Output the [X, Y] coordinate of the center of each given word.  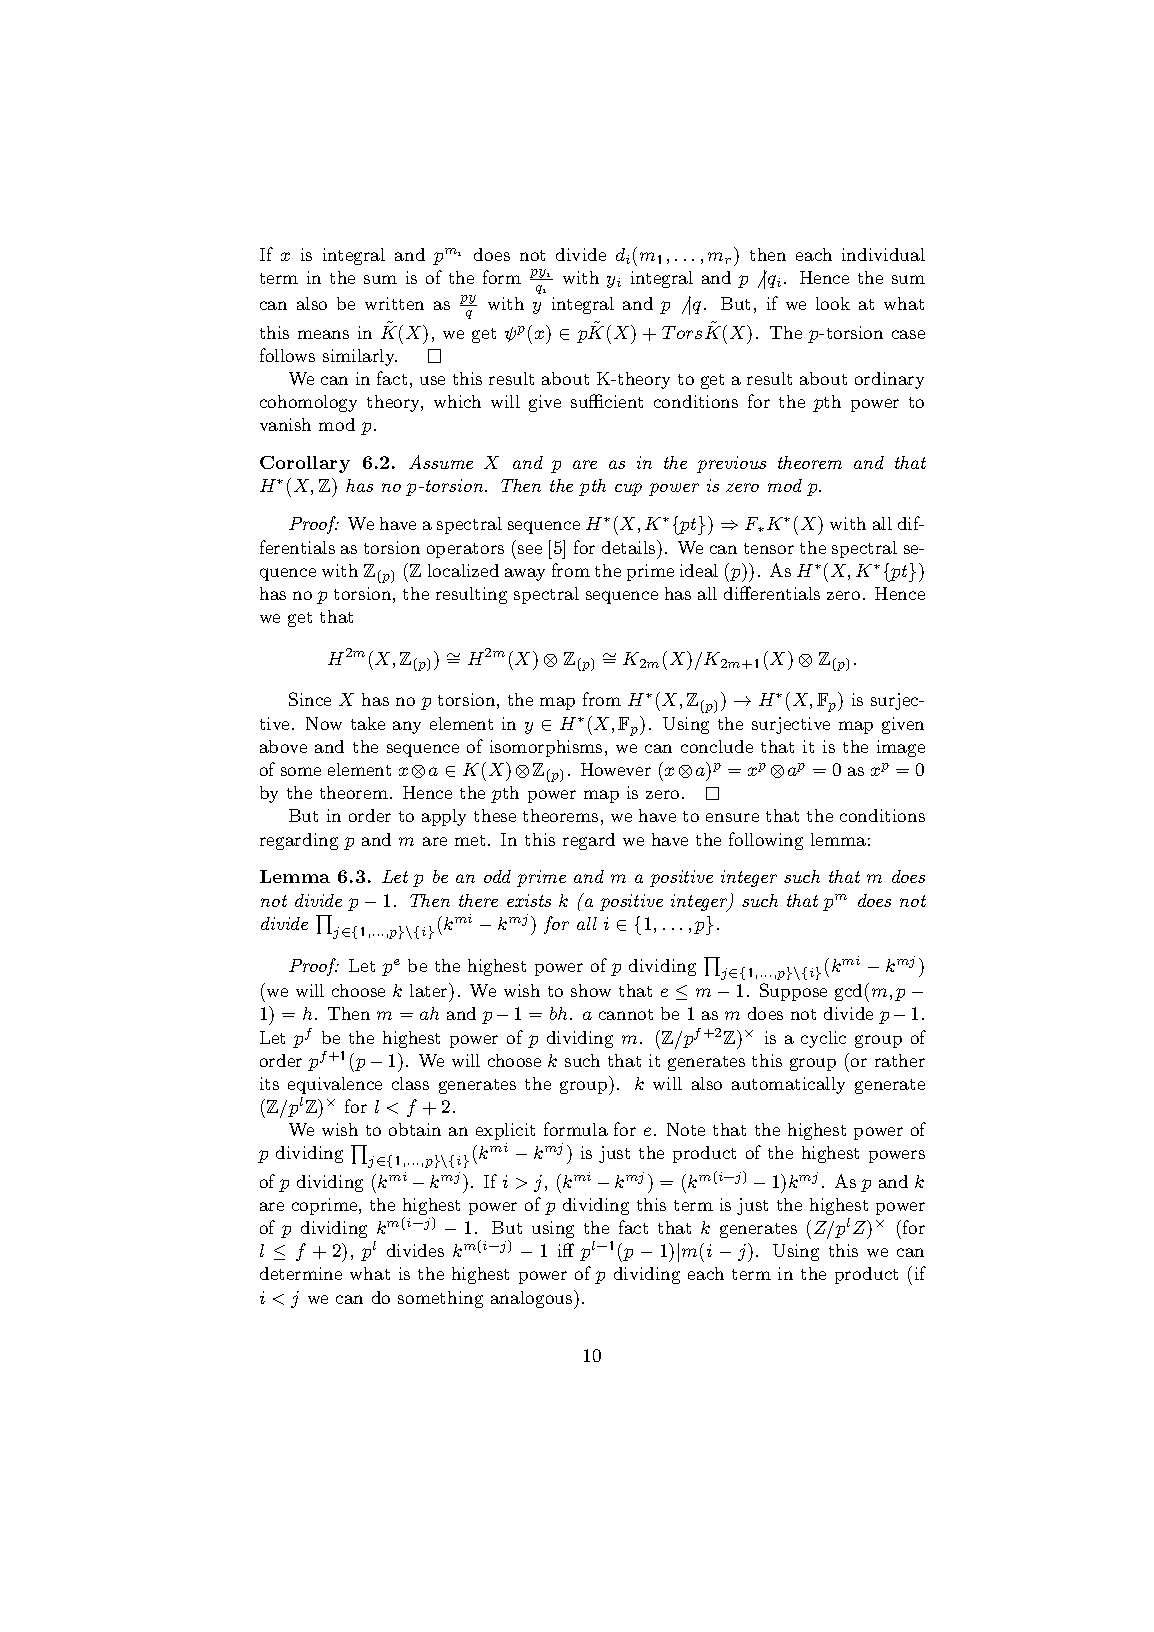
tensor [769, 548]
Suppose [793, 992]
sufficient [607, 401]
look [833, 303]
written [394, 303]
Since [310, 699]
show [591, 990]
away [525, 574]
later [430, 990]
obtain [415, 1129]
